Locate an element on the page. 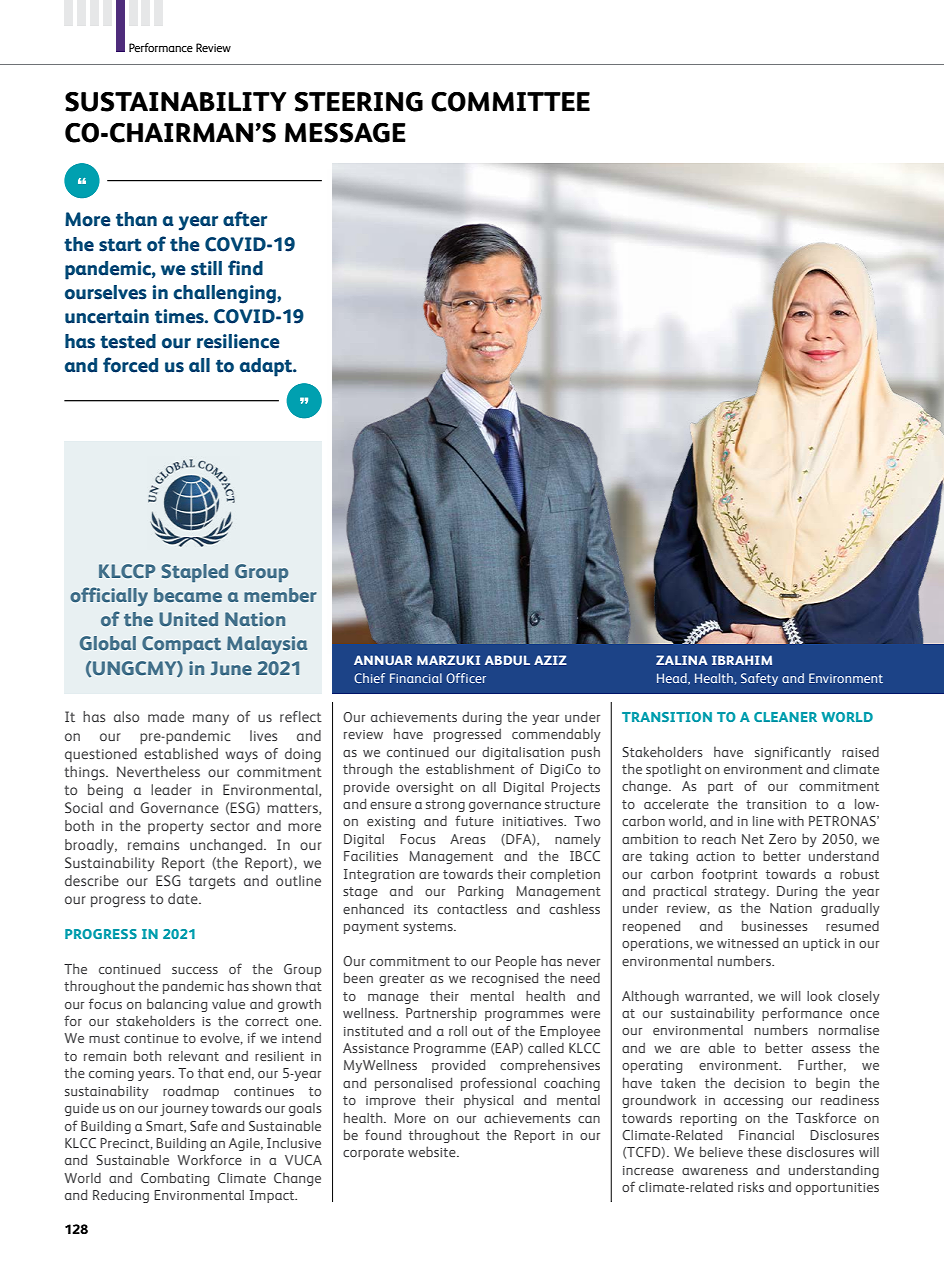 The image size is (944, 1288). property is located at coordinates (176, 828).
